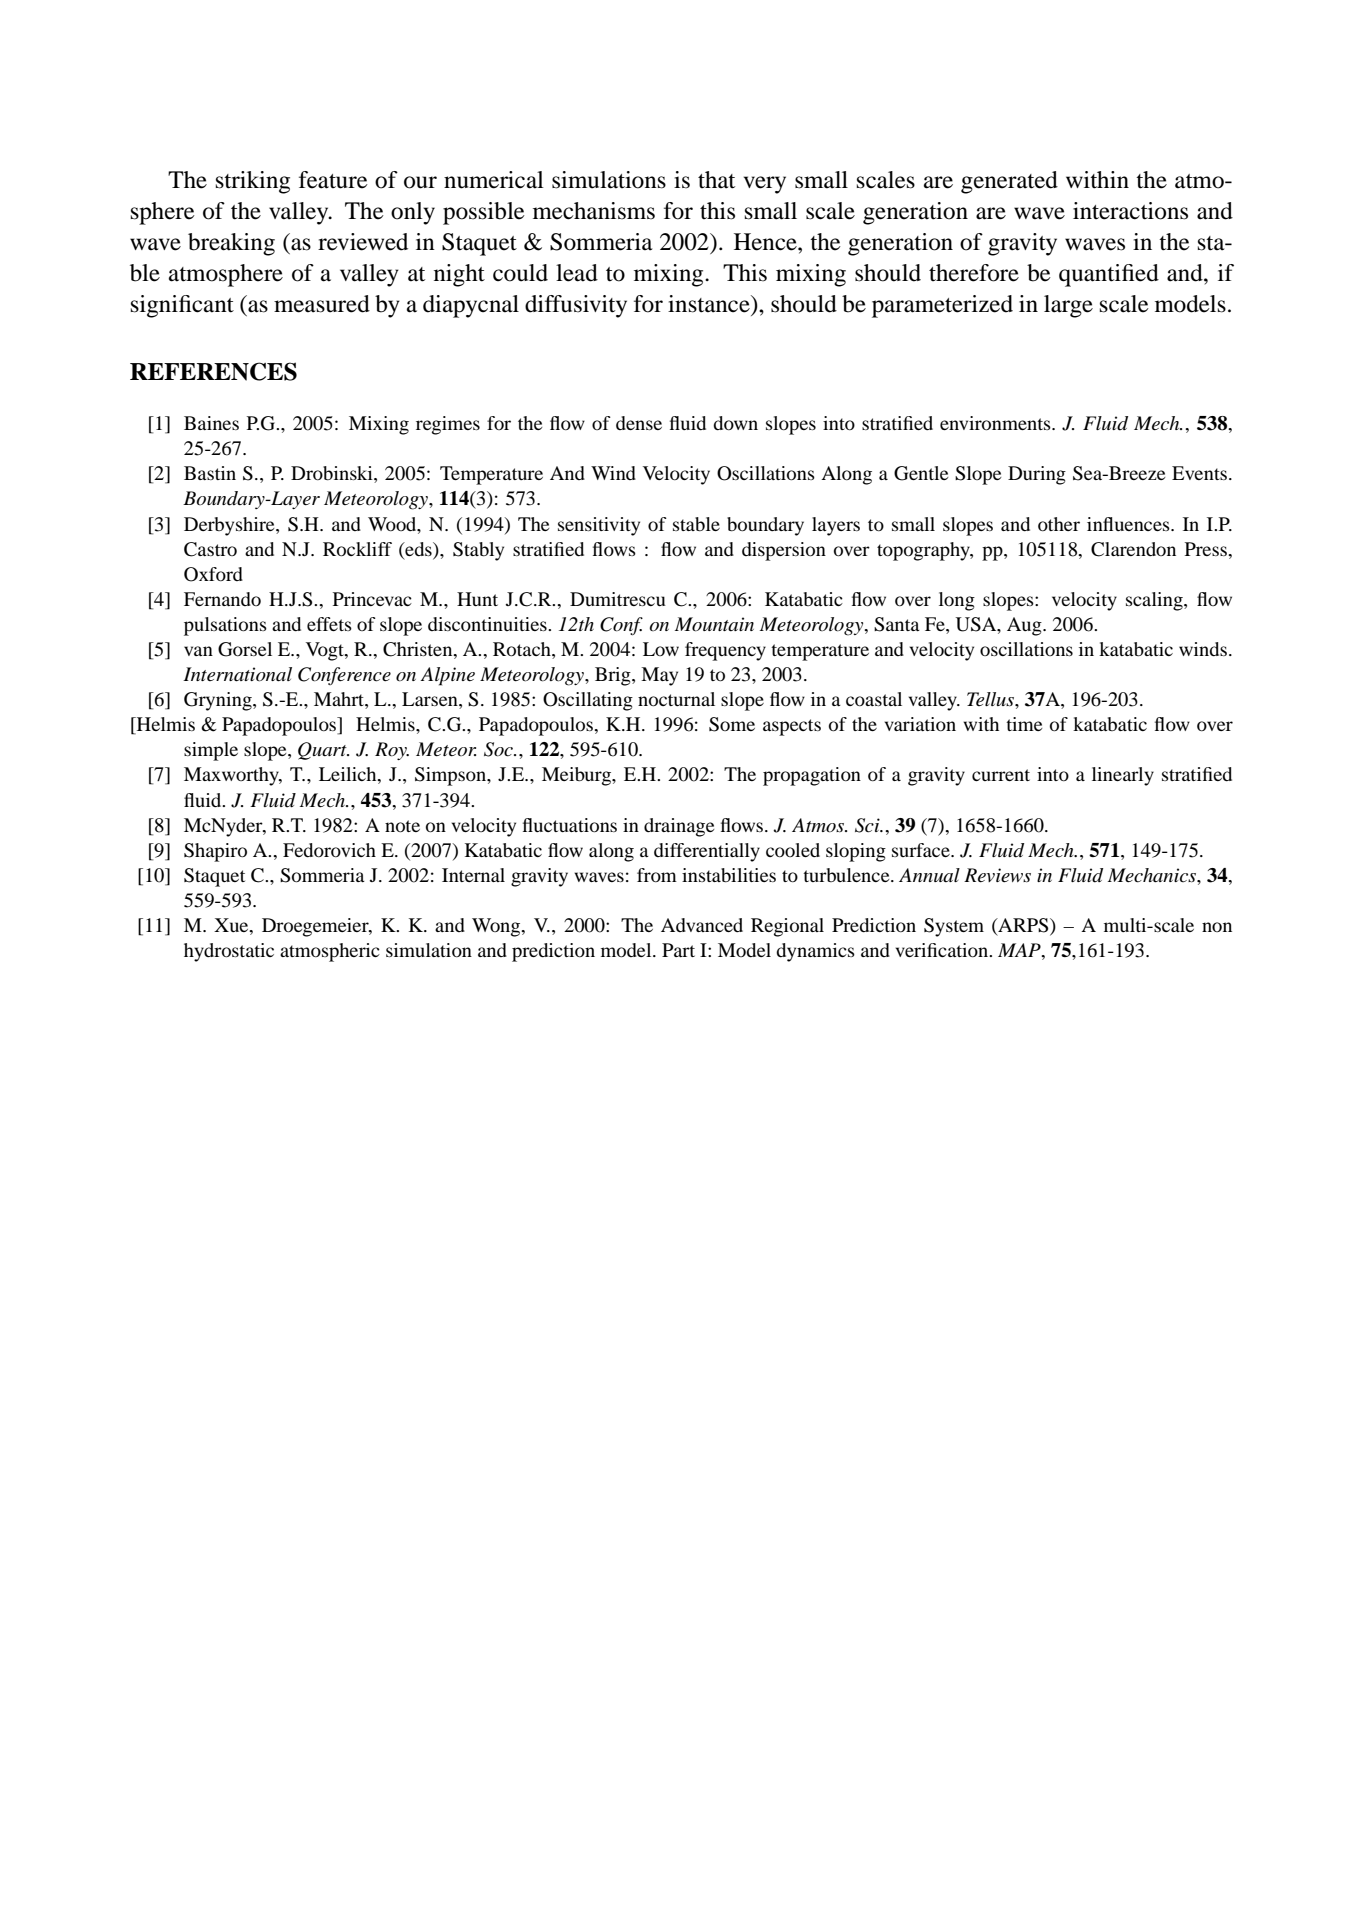 This image has height=1928, width=1362. I want to click on that, so click(716, 180).
